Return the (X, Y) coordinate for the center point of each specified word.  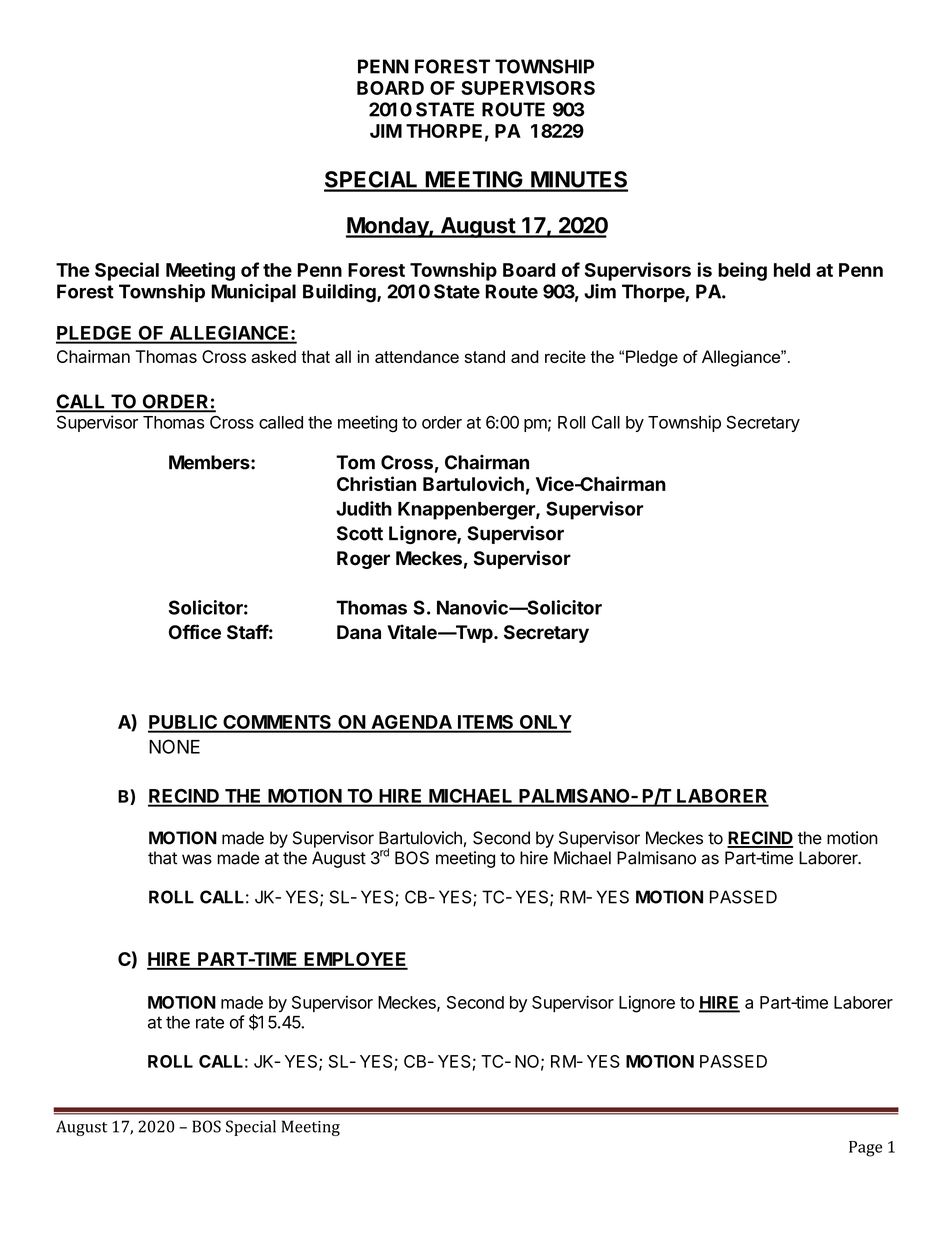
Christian (376, 483)
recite (565, 356)
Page (865, 1149)
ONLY (544, 723)
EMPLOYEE (355, 960)
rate (210, 1022)
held (792, 270)
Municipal (253, 293)
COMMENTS (277, 723)
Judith (364, 508)
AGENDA (411, 723)
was (197, 859)
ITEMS (485, 723)
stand (484, 356)
